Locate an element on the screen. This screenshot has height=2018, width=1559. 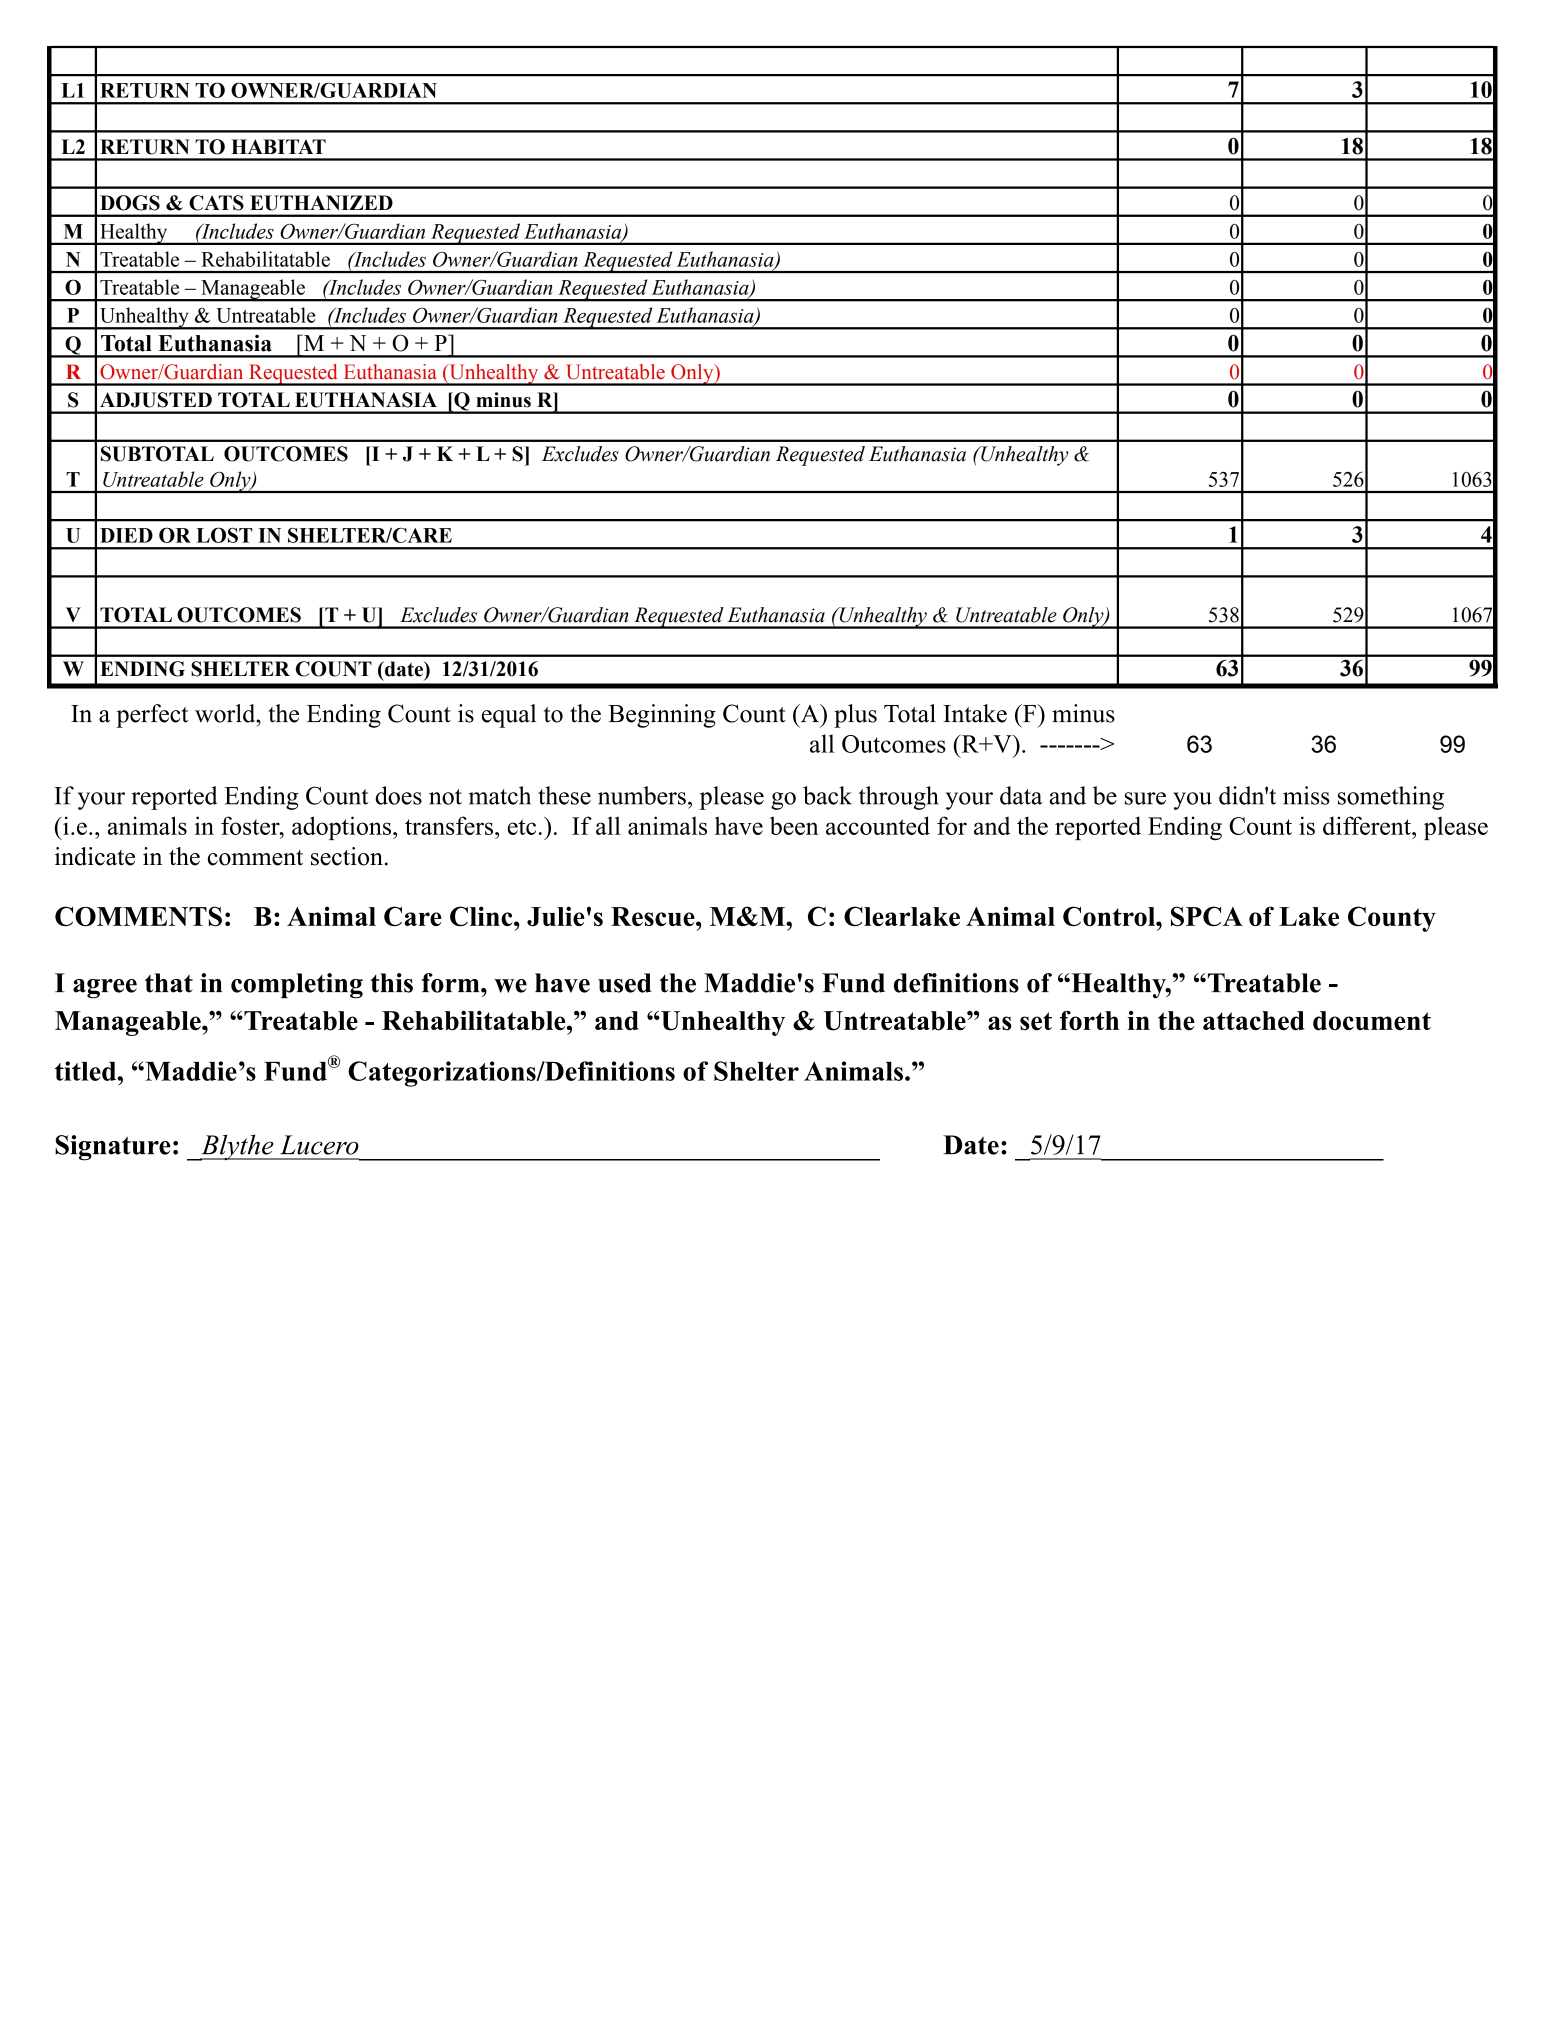
EUTHANIZED is located at coordinates (321, 203).
